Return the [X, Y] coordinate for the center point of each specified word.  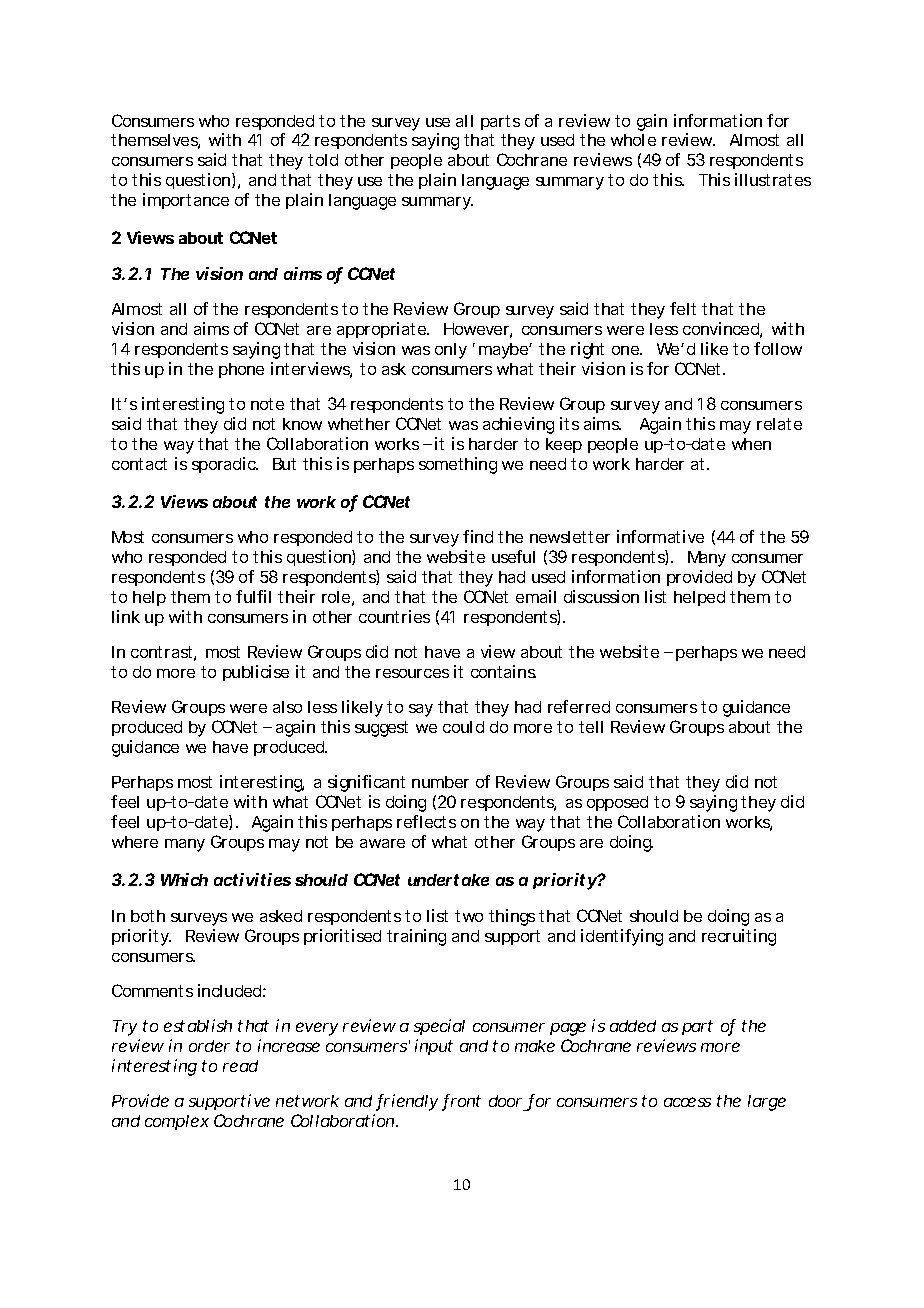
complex [177, 1122]
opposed [617, 803]
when [751, 444]
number [440, 782]
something [458, 465]
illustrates [773, 179]
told [323, 160]
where [135, 842]
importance [186, 201]
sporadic [225, 465]
